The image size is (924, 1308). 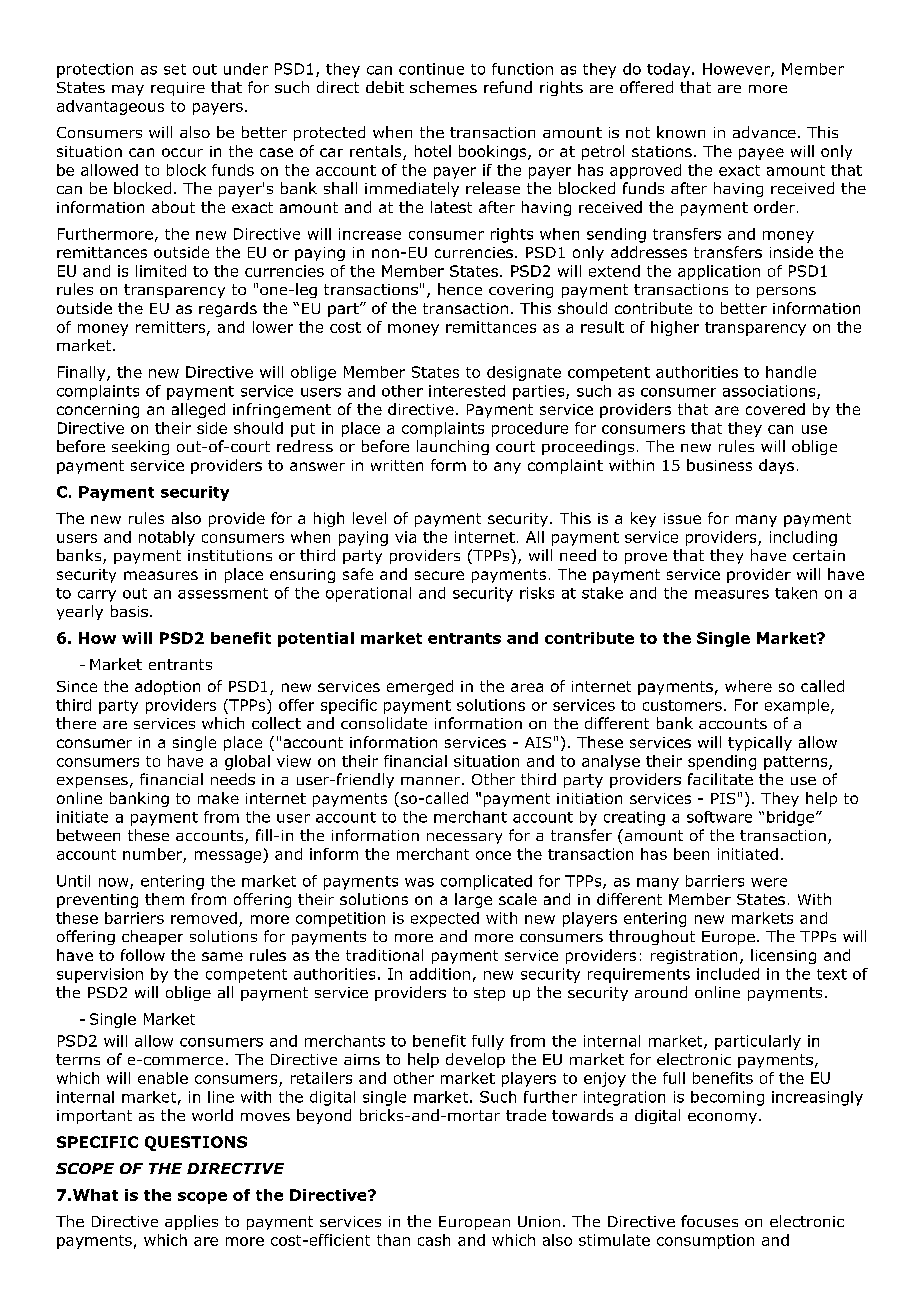 What do you see at coordinates (443, 87) in the image?
I see `schemes` at bounding box center [443, 87].
